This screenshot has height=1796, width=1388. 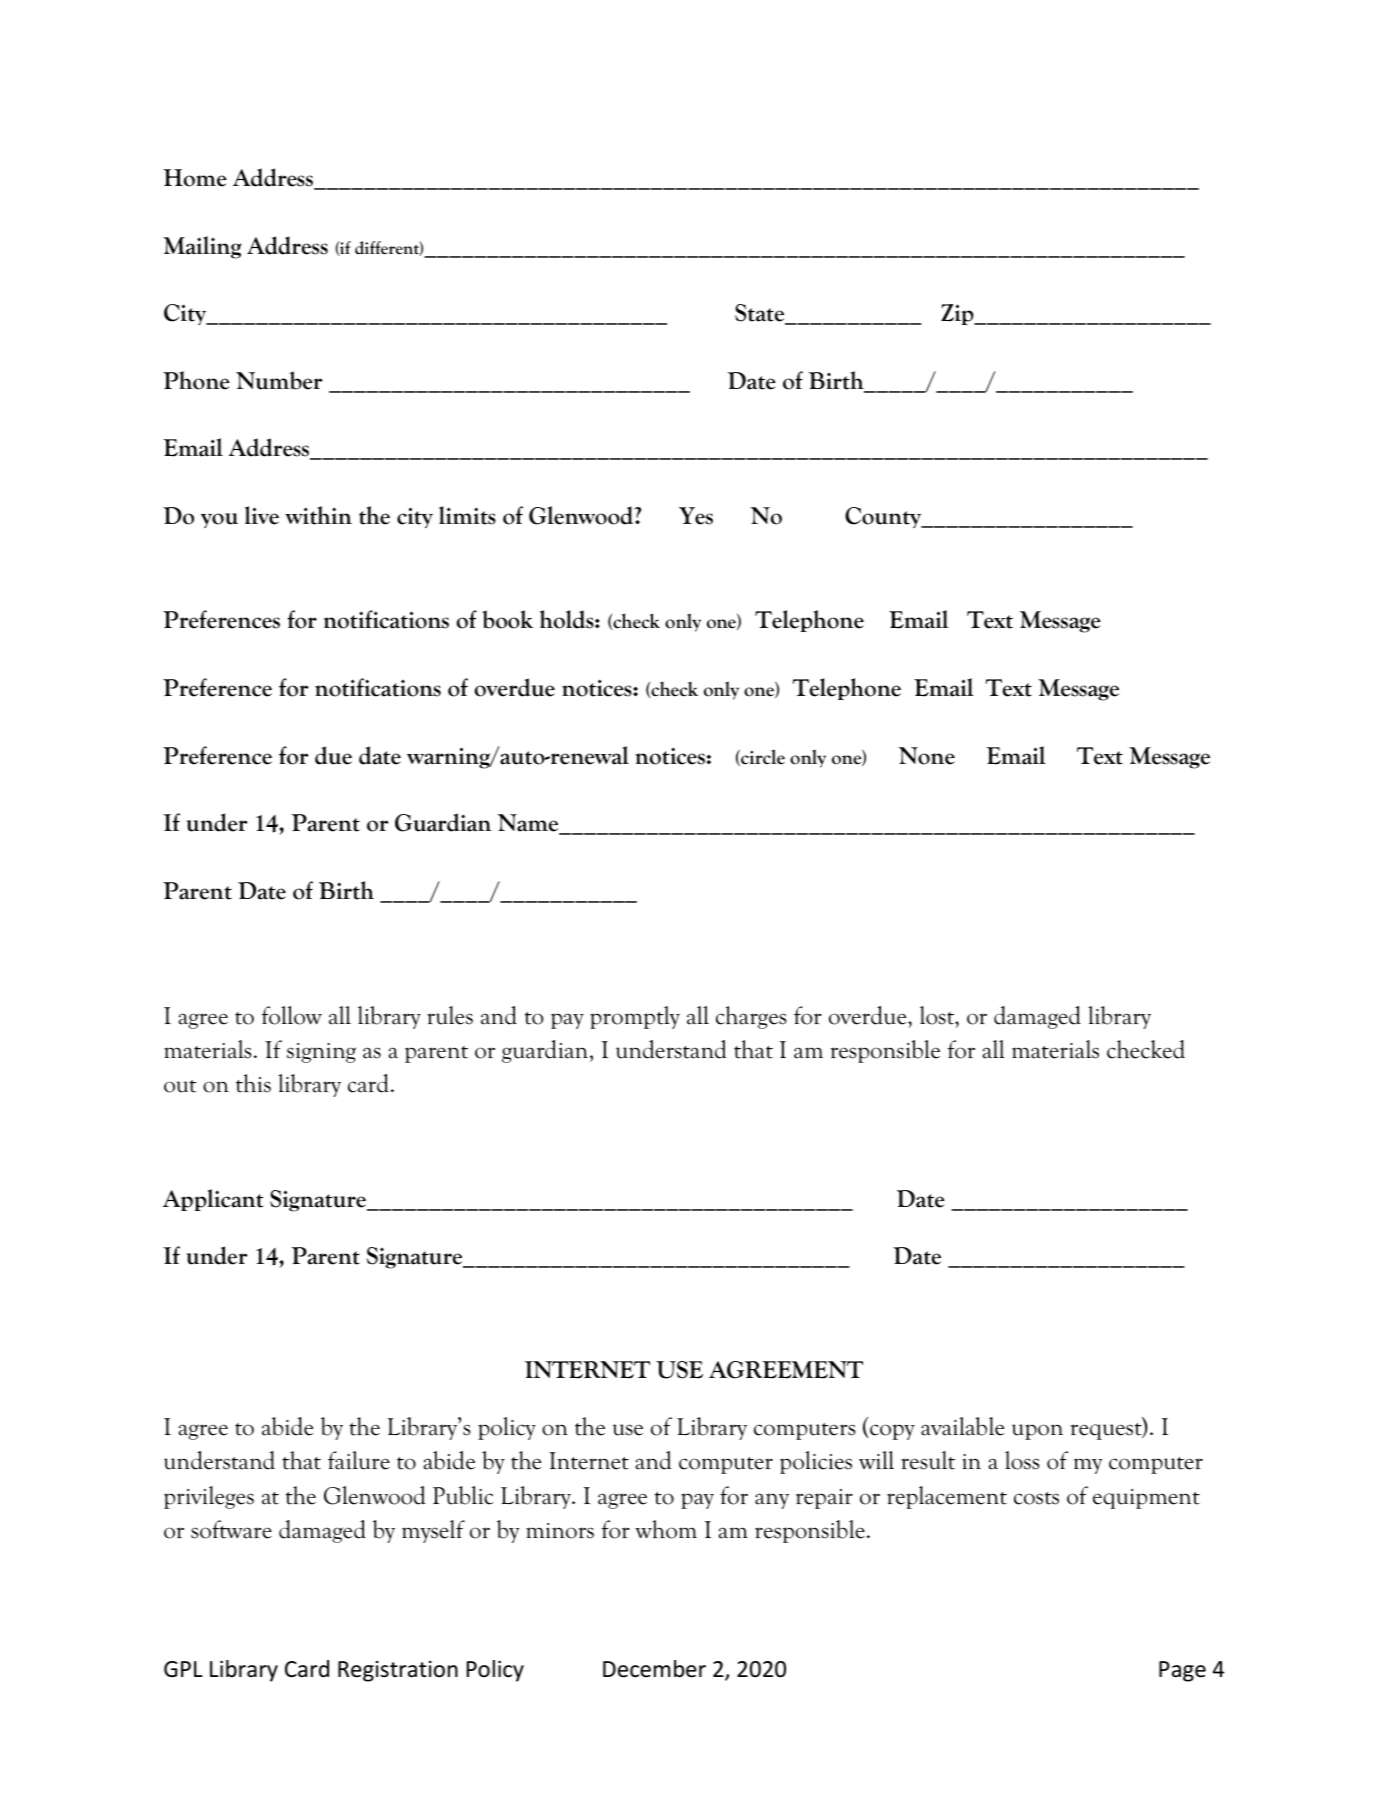 What do you see at coordinates (467, 515) in the screenshot?
I see `limits` at bounding box center [467, 515].
